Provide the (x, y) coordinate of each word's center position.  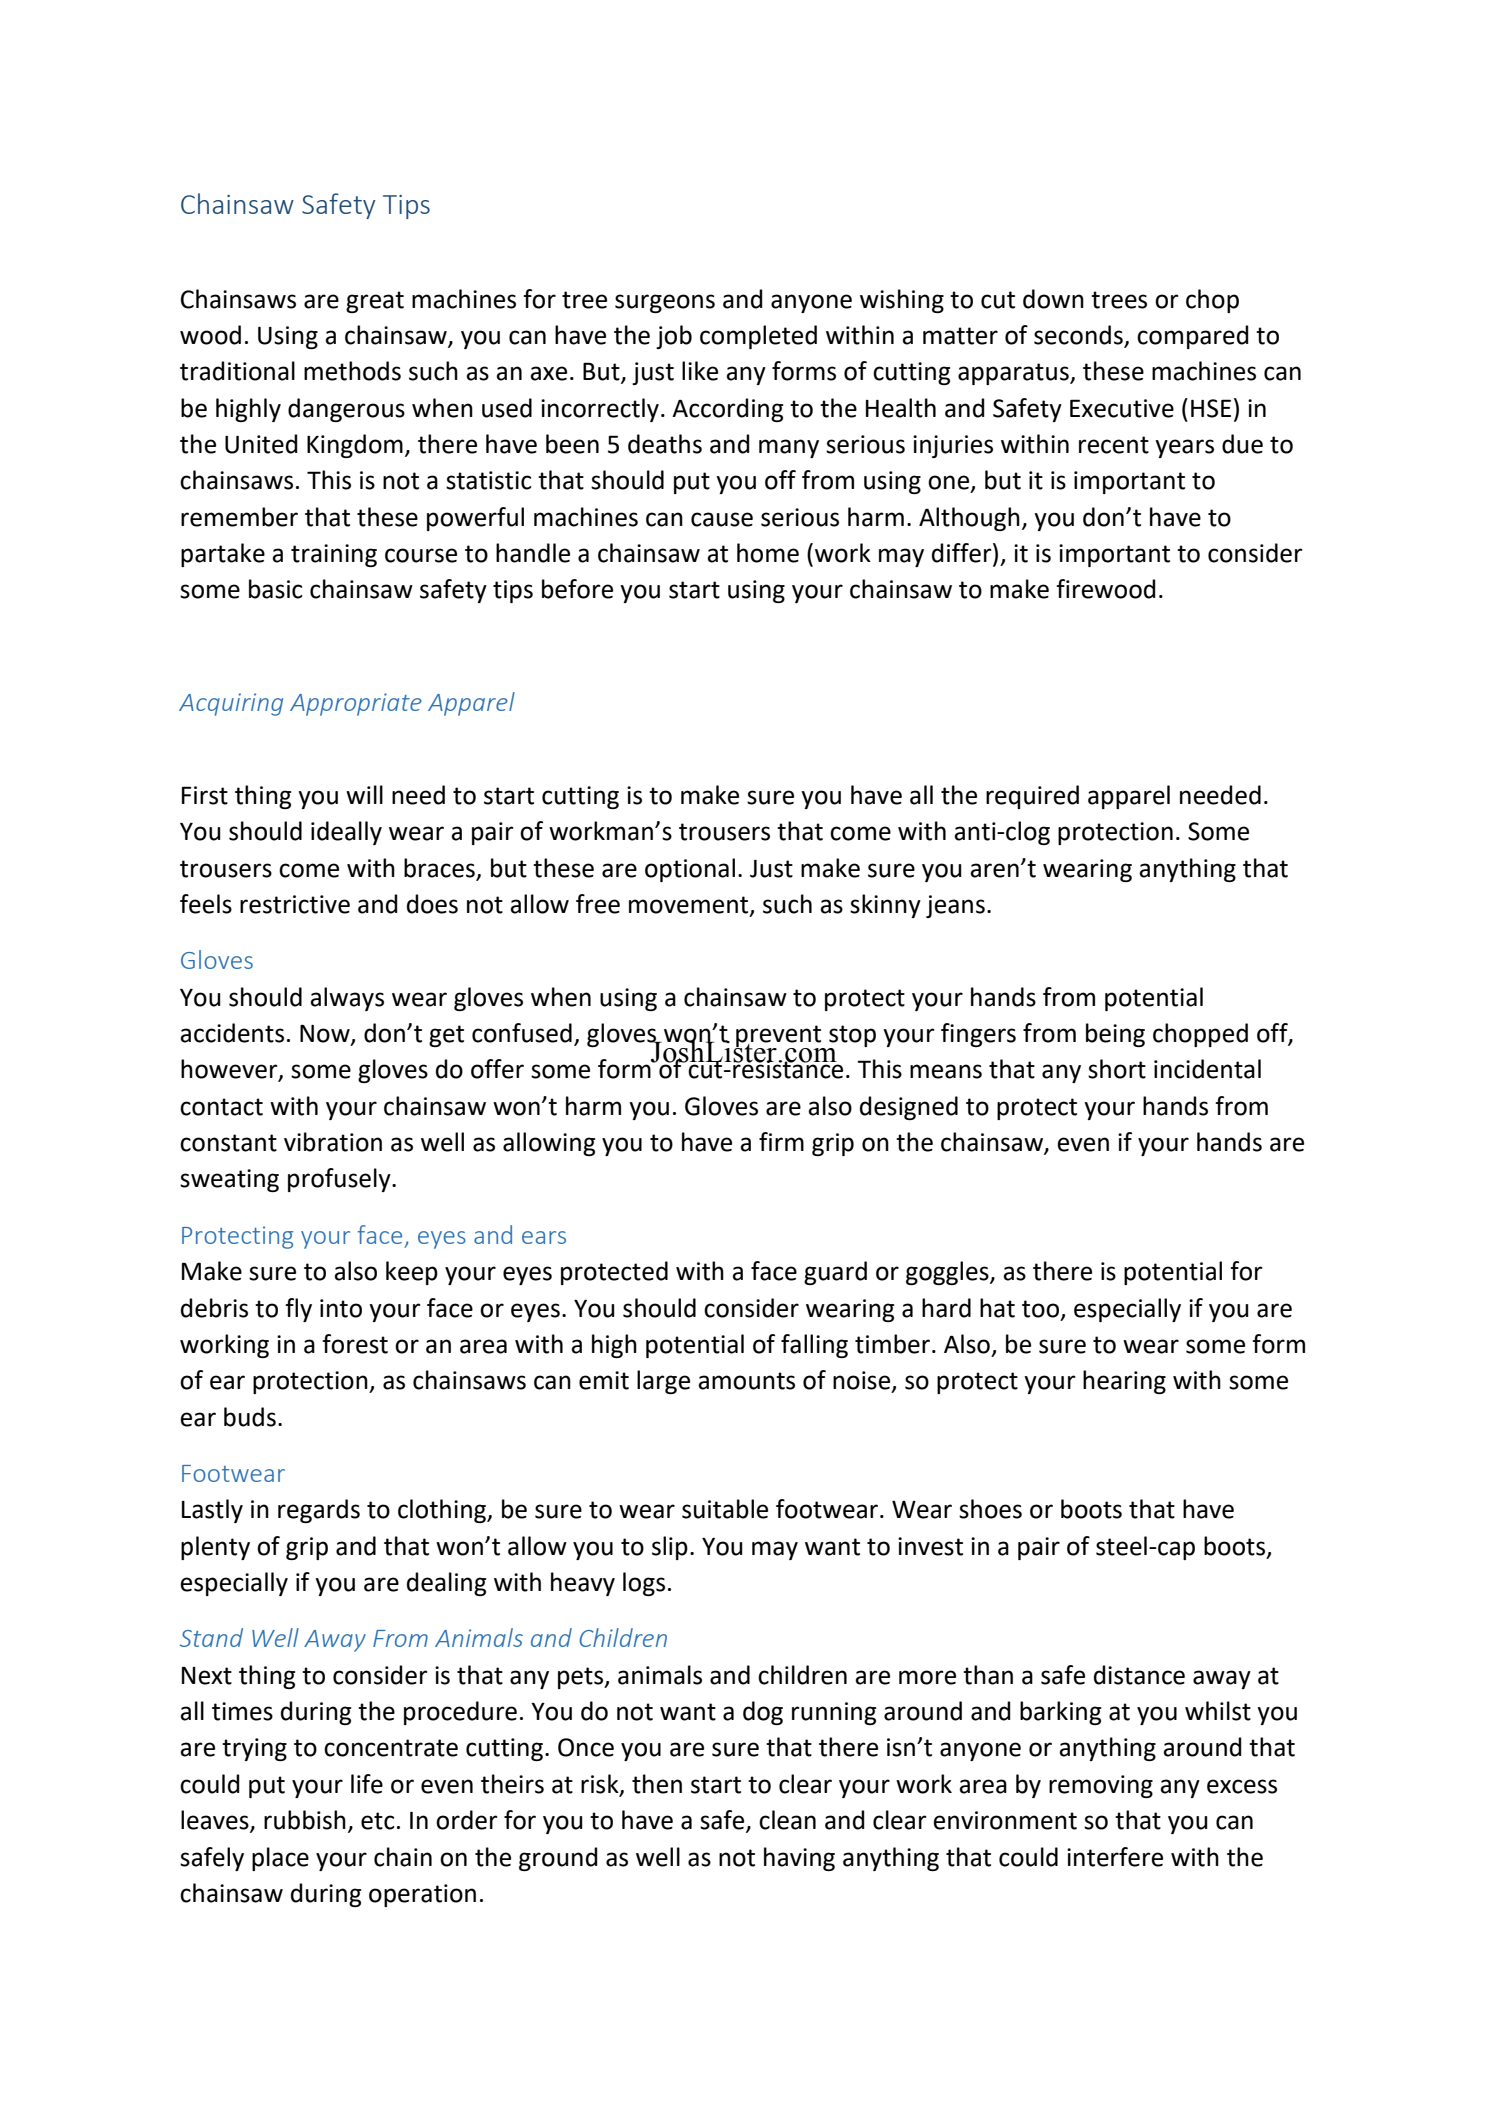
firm (781, 1141)
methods (352, 371)
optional (690, 870)
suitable (725, 1509)
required (1032, 797)
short (1117, 1069)
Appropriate (356, 704)
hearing (1124, 1382)
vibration (333, 1142)
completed (758, 337)
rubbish (305, 1820)
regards (319, 1511)
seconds (1079, 336)
